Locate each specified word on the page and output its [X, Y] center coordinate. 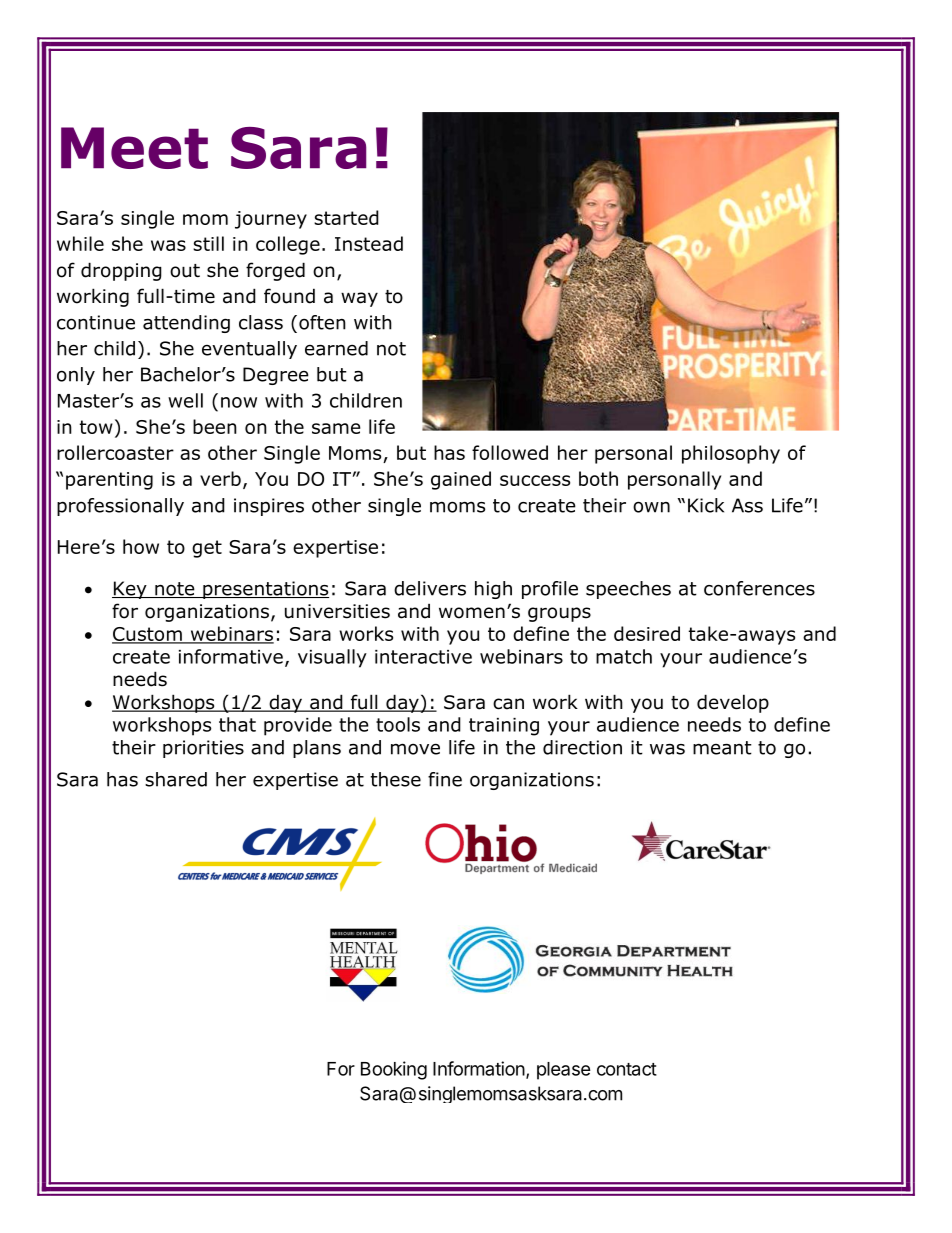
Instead [369, 243]
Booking [394, 1070]
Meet [134, 148]
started [346, 217]
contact [627, 1069]
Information [479, 1068]
